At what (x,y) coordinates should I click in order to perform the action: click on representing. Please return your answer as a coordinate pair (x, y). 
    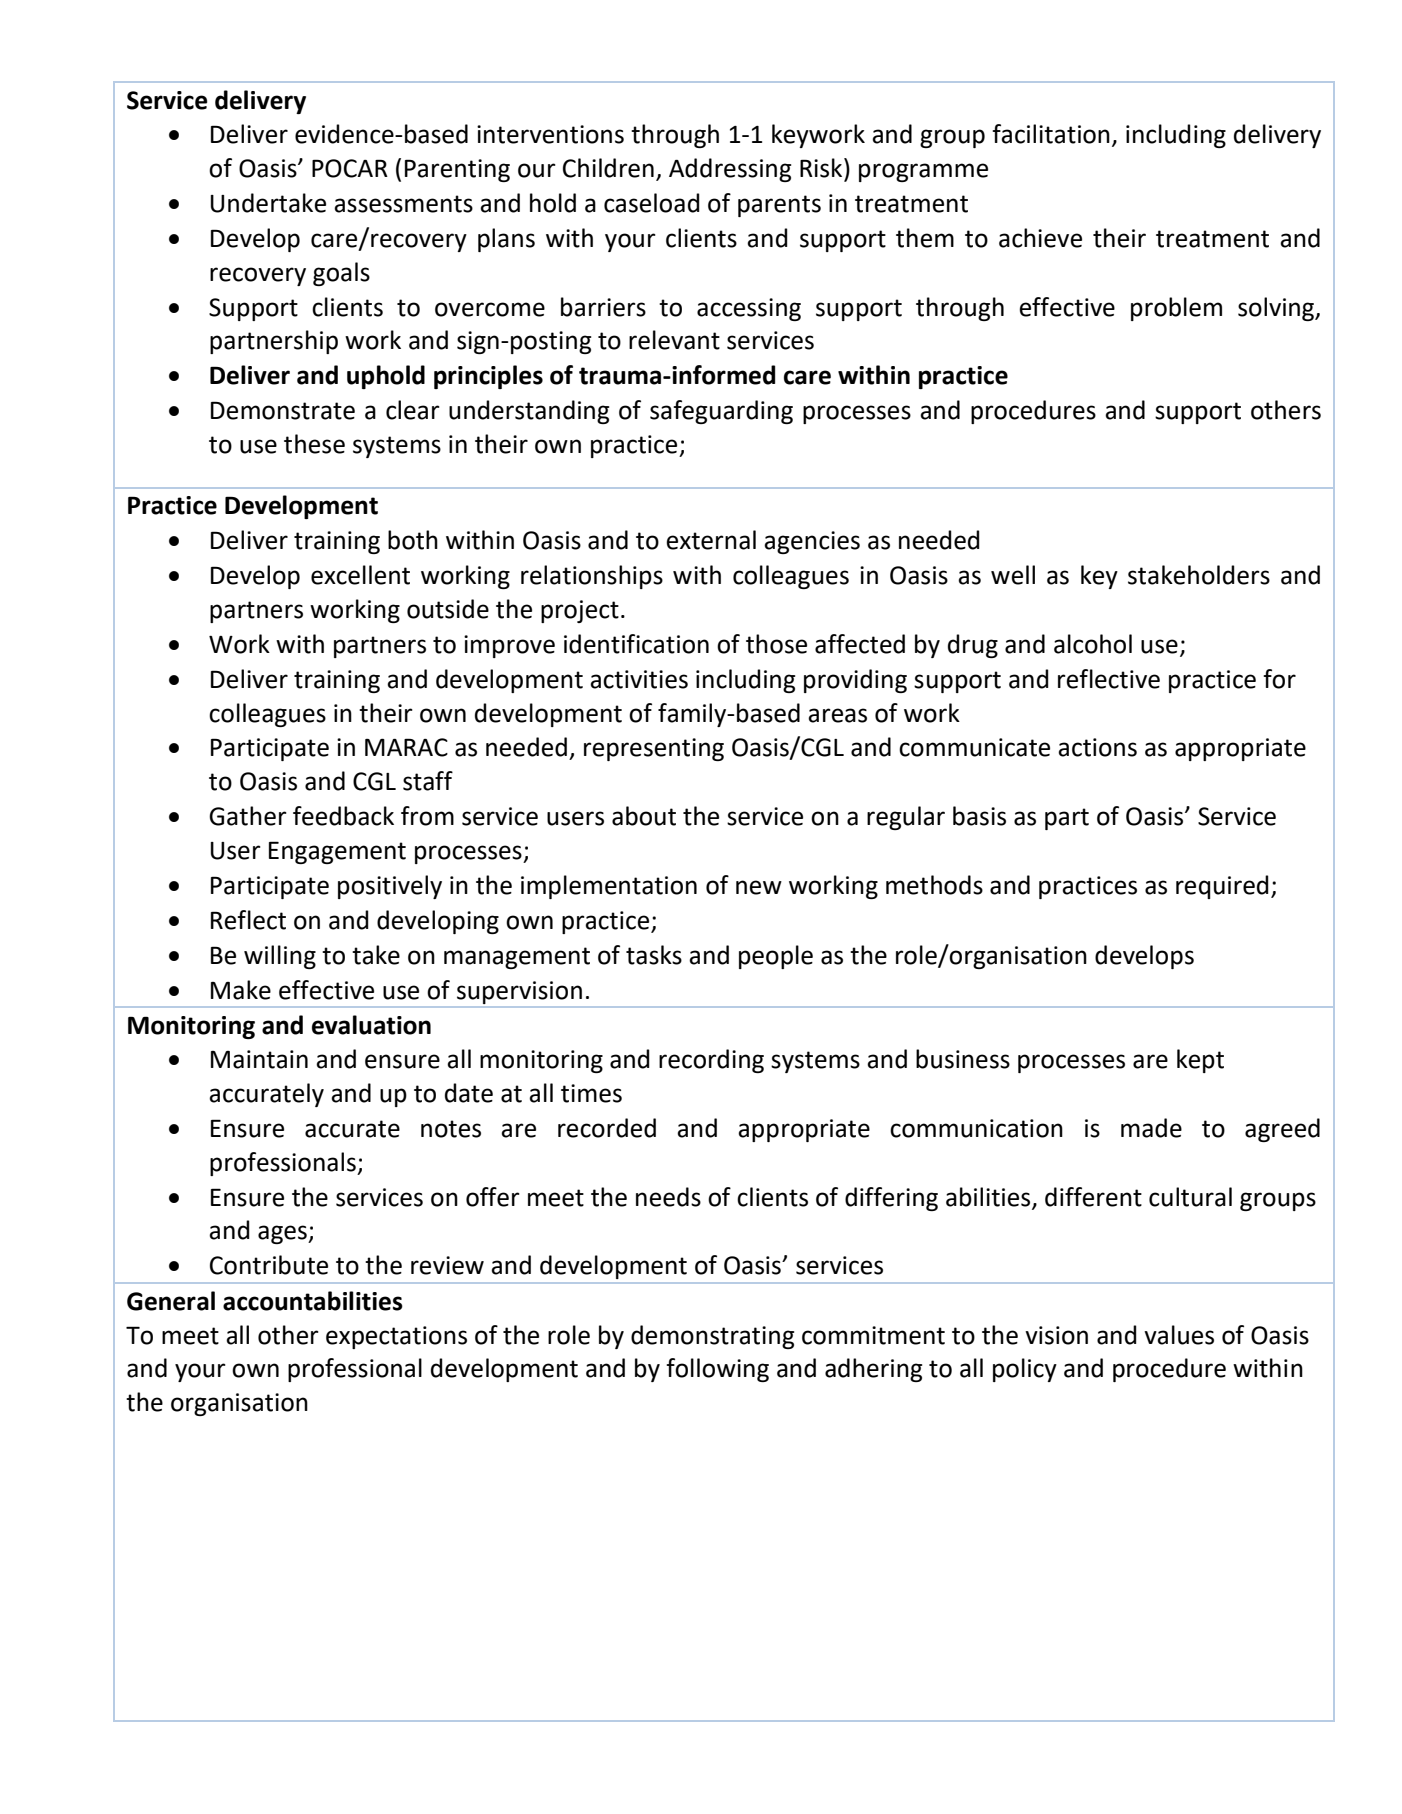
    Looking at the image, I should click on (654, 749).
